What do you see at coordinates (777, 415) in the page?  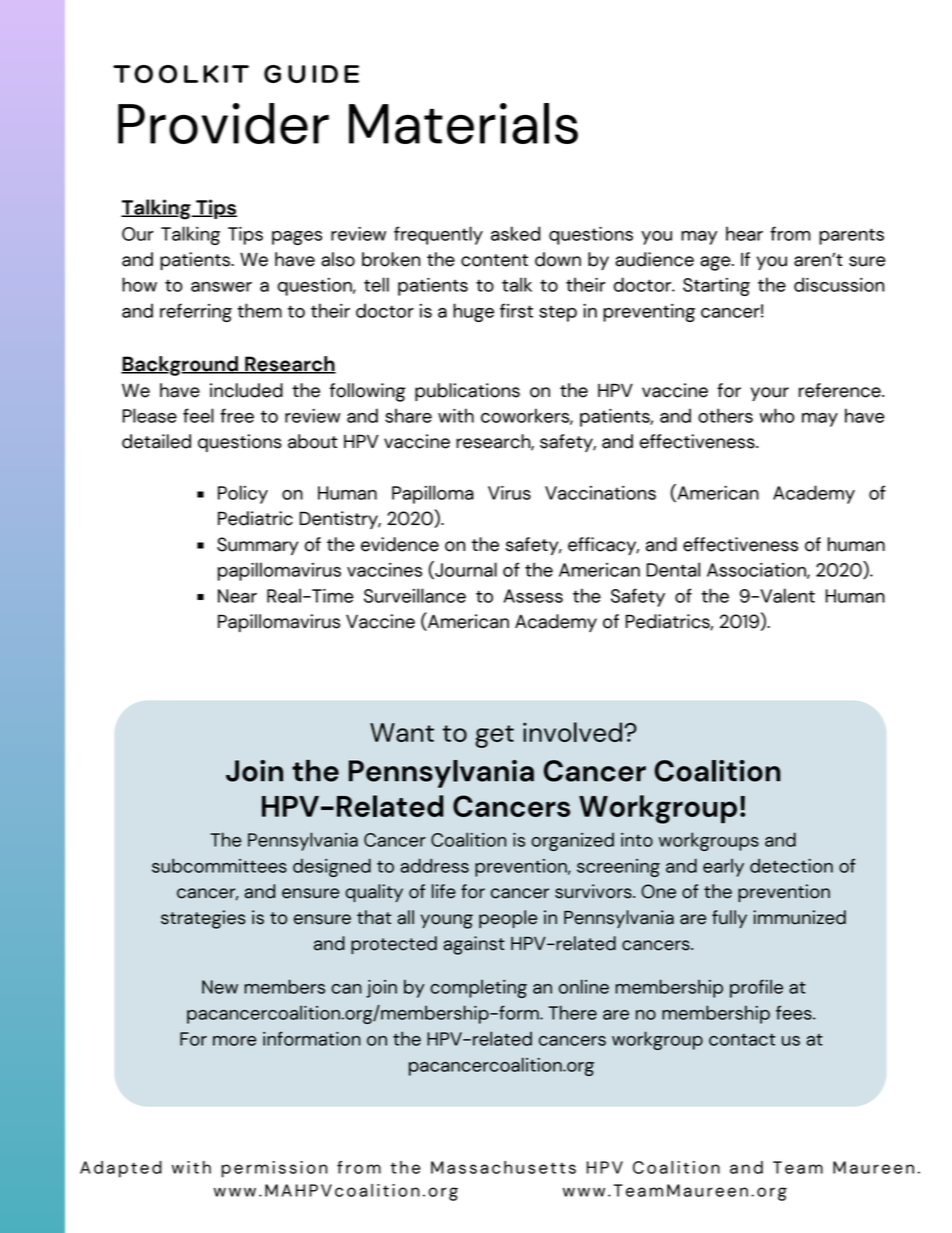 I see `who` at bounding box center [777, 415].
